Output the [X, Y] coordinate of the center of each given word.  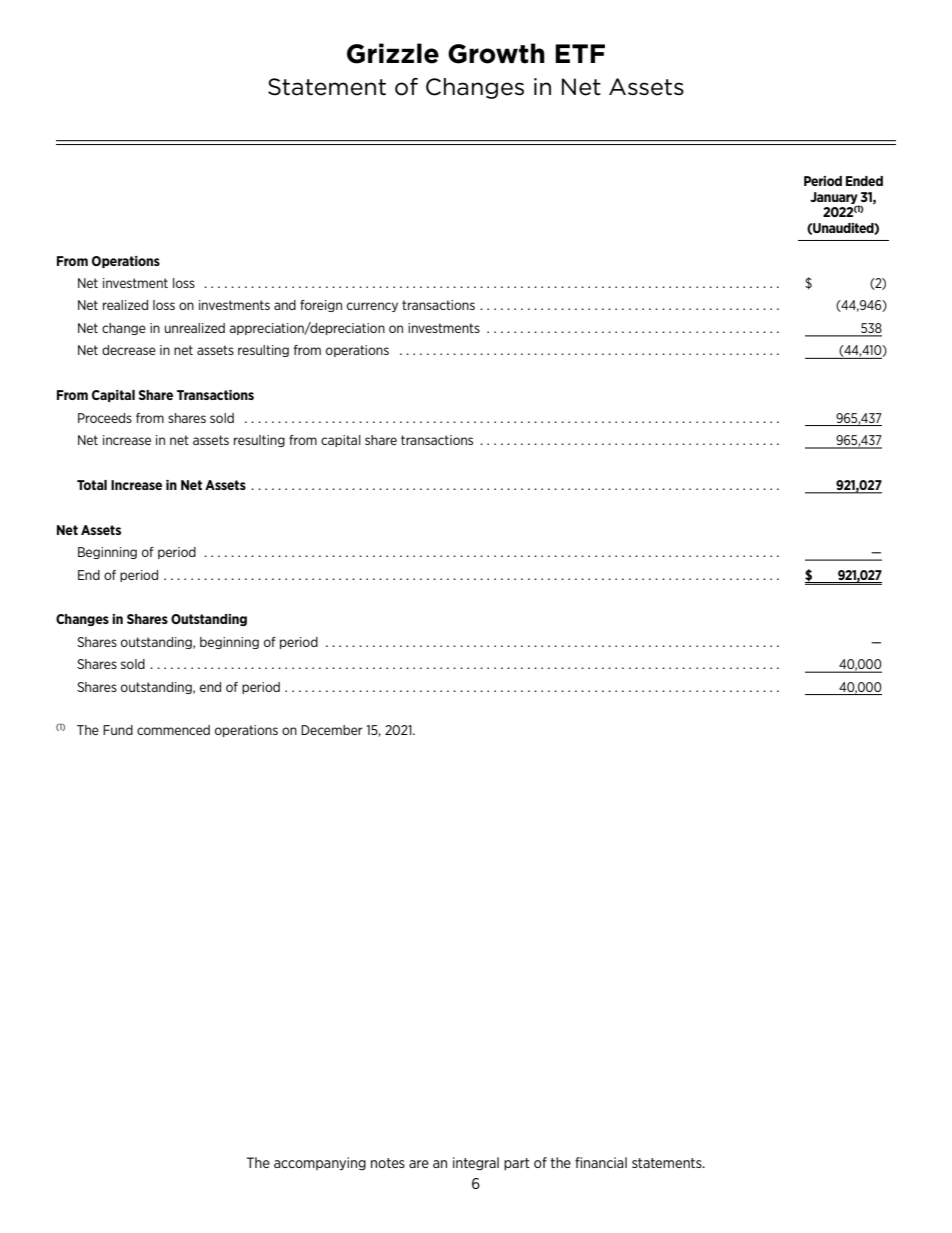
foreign [321, 306]
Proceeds [105, 418]
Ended [864, 181]
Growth [496, 53]
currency [372, 307]
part [517, 1164]
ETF [580, 53]
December [332, 730]
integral [476, 1164]
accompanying [320, 1164]
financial [601, 1162]
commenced [173, 730]
